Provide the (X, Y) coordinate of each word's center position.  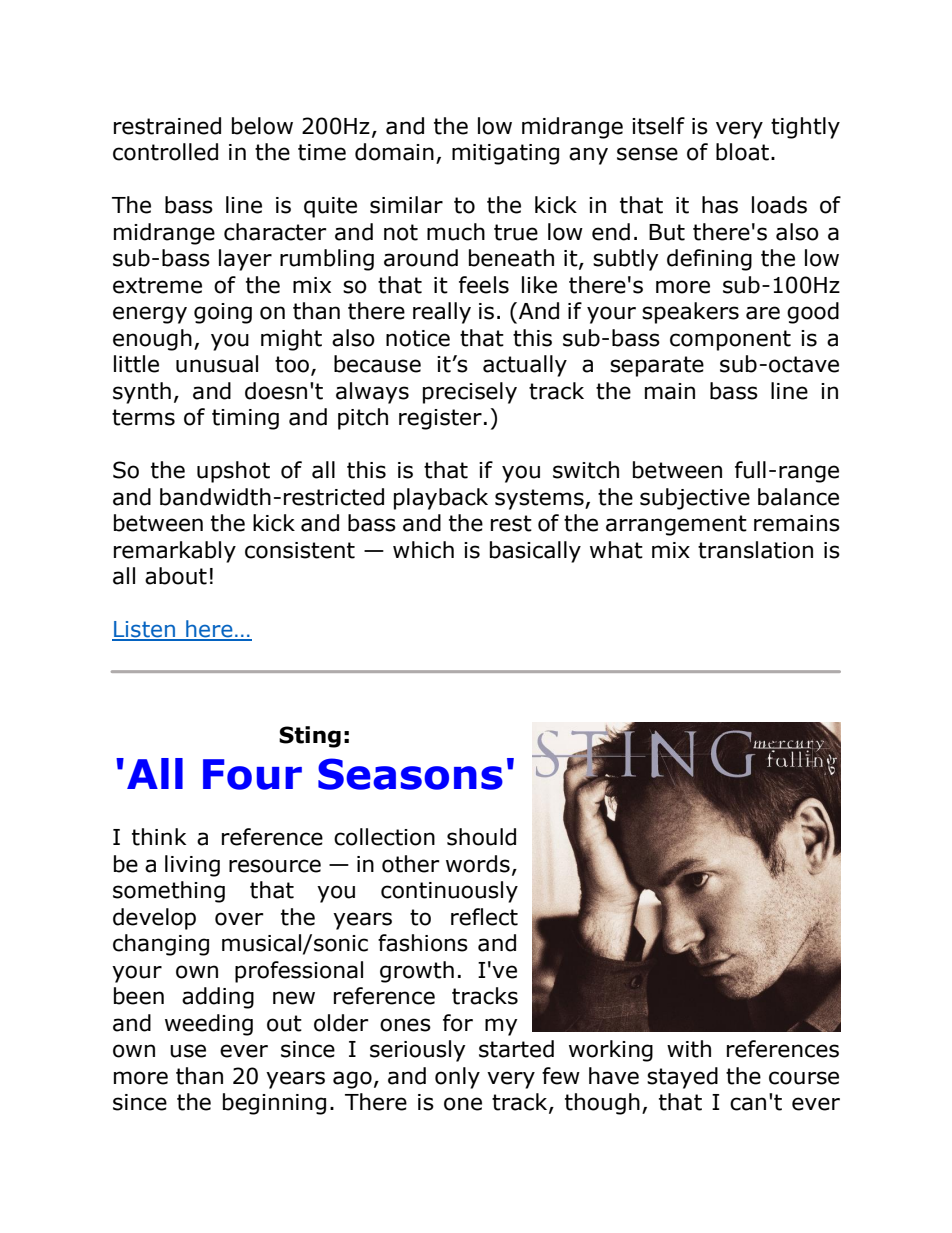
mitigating (505, 154)
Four (252, 774)
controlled (165, 152)
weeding (209, 1025)
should (481, 837)
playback (441, 499)
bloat (742, 152)
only (457, 1078)
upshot (233, 472)
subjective (695, 499)
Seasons (410, 774)
